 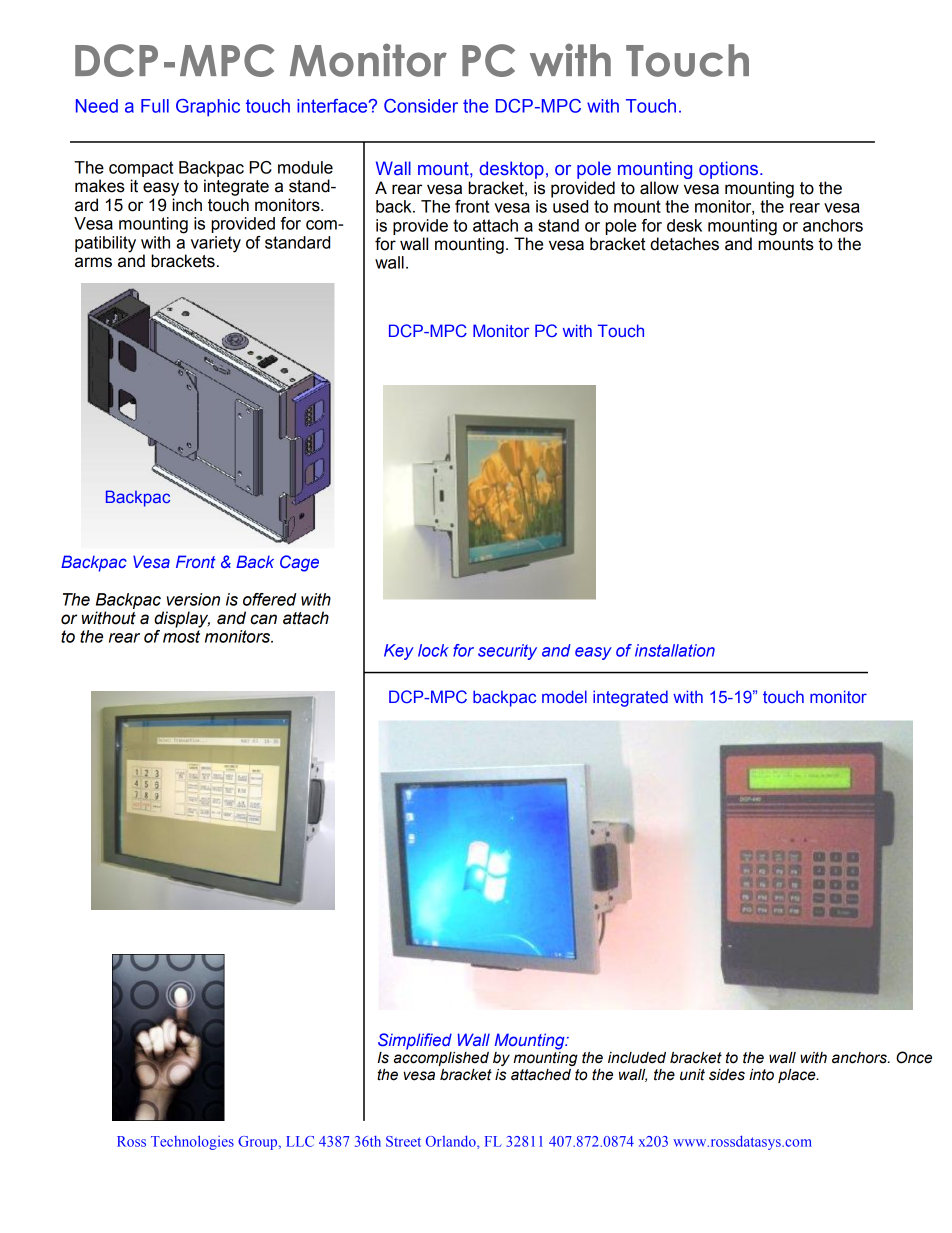 I want to click on allow, so click(x=659, y=188).
